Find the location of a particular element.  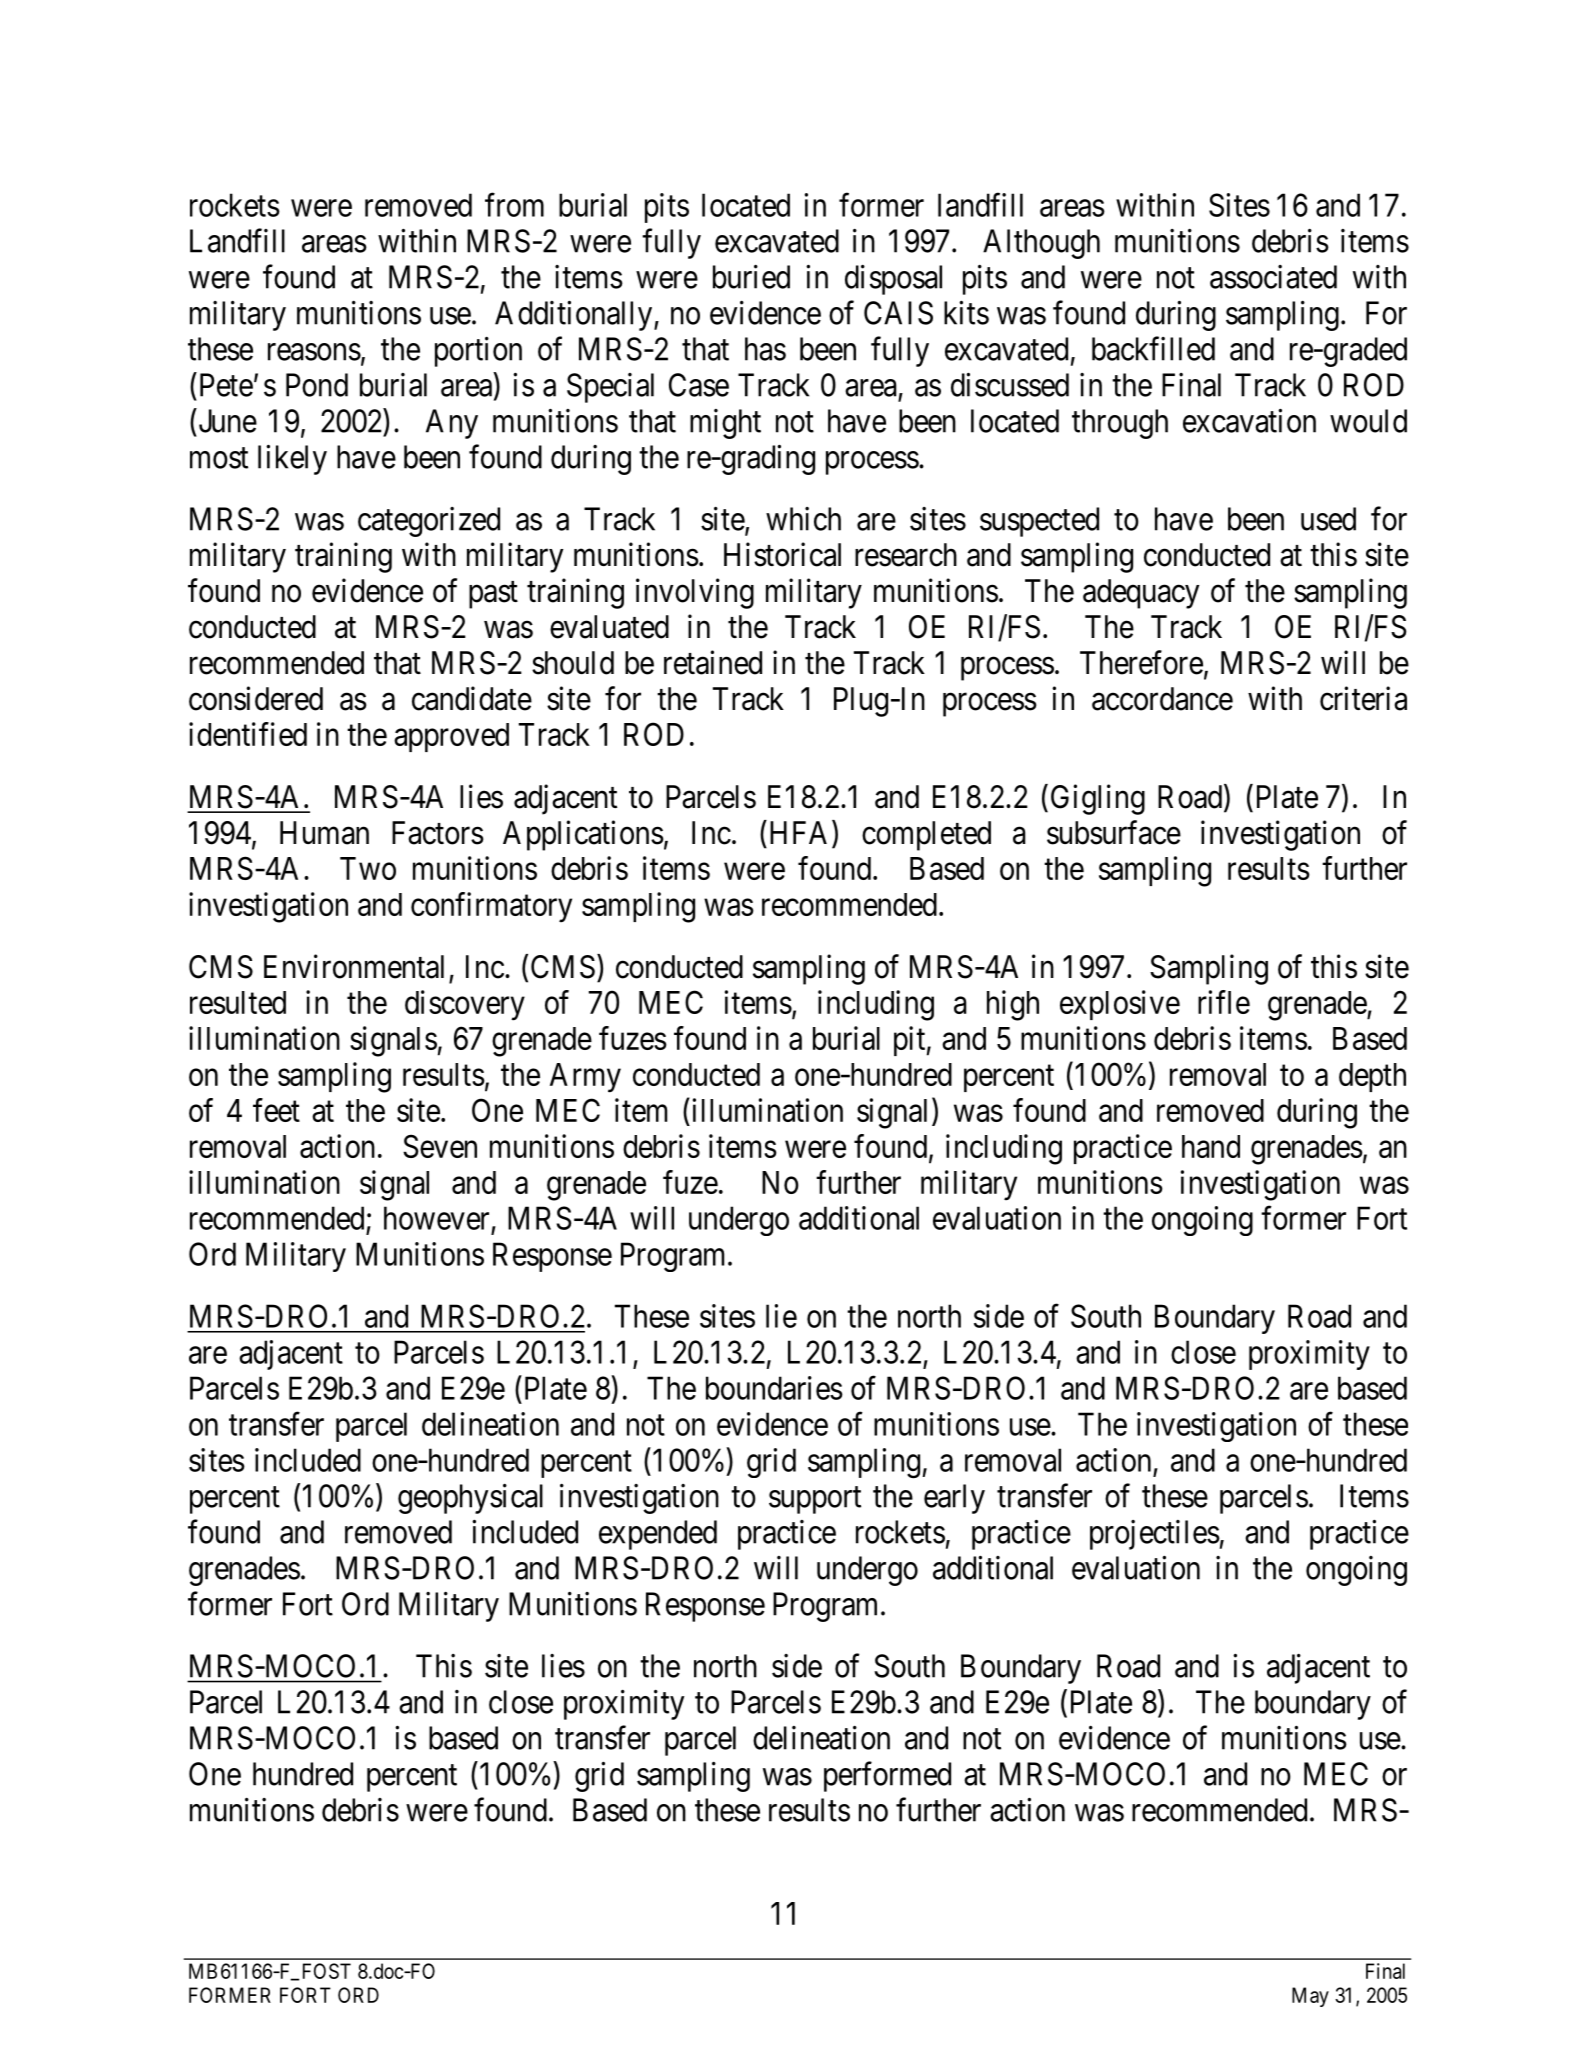

buried is located at coordinates (751, 277).
